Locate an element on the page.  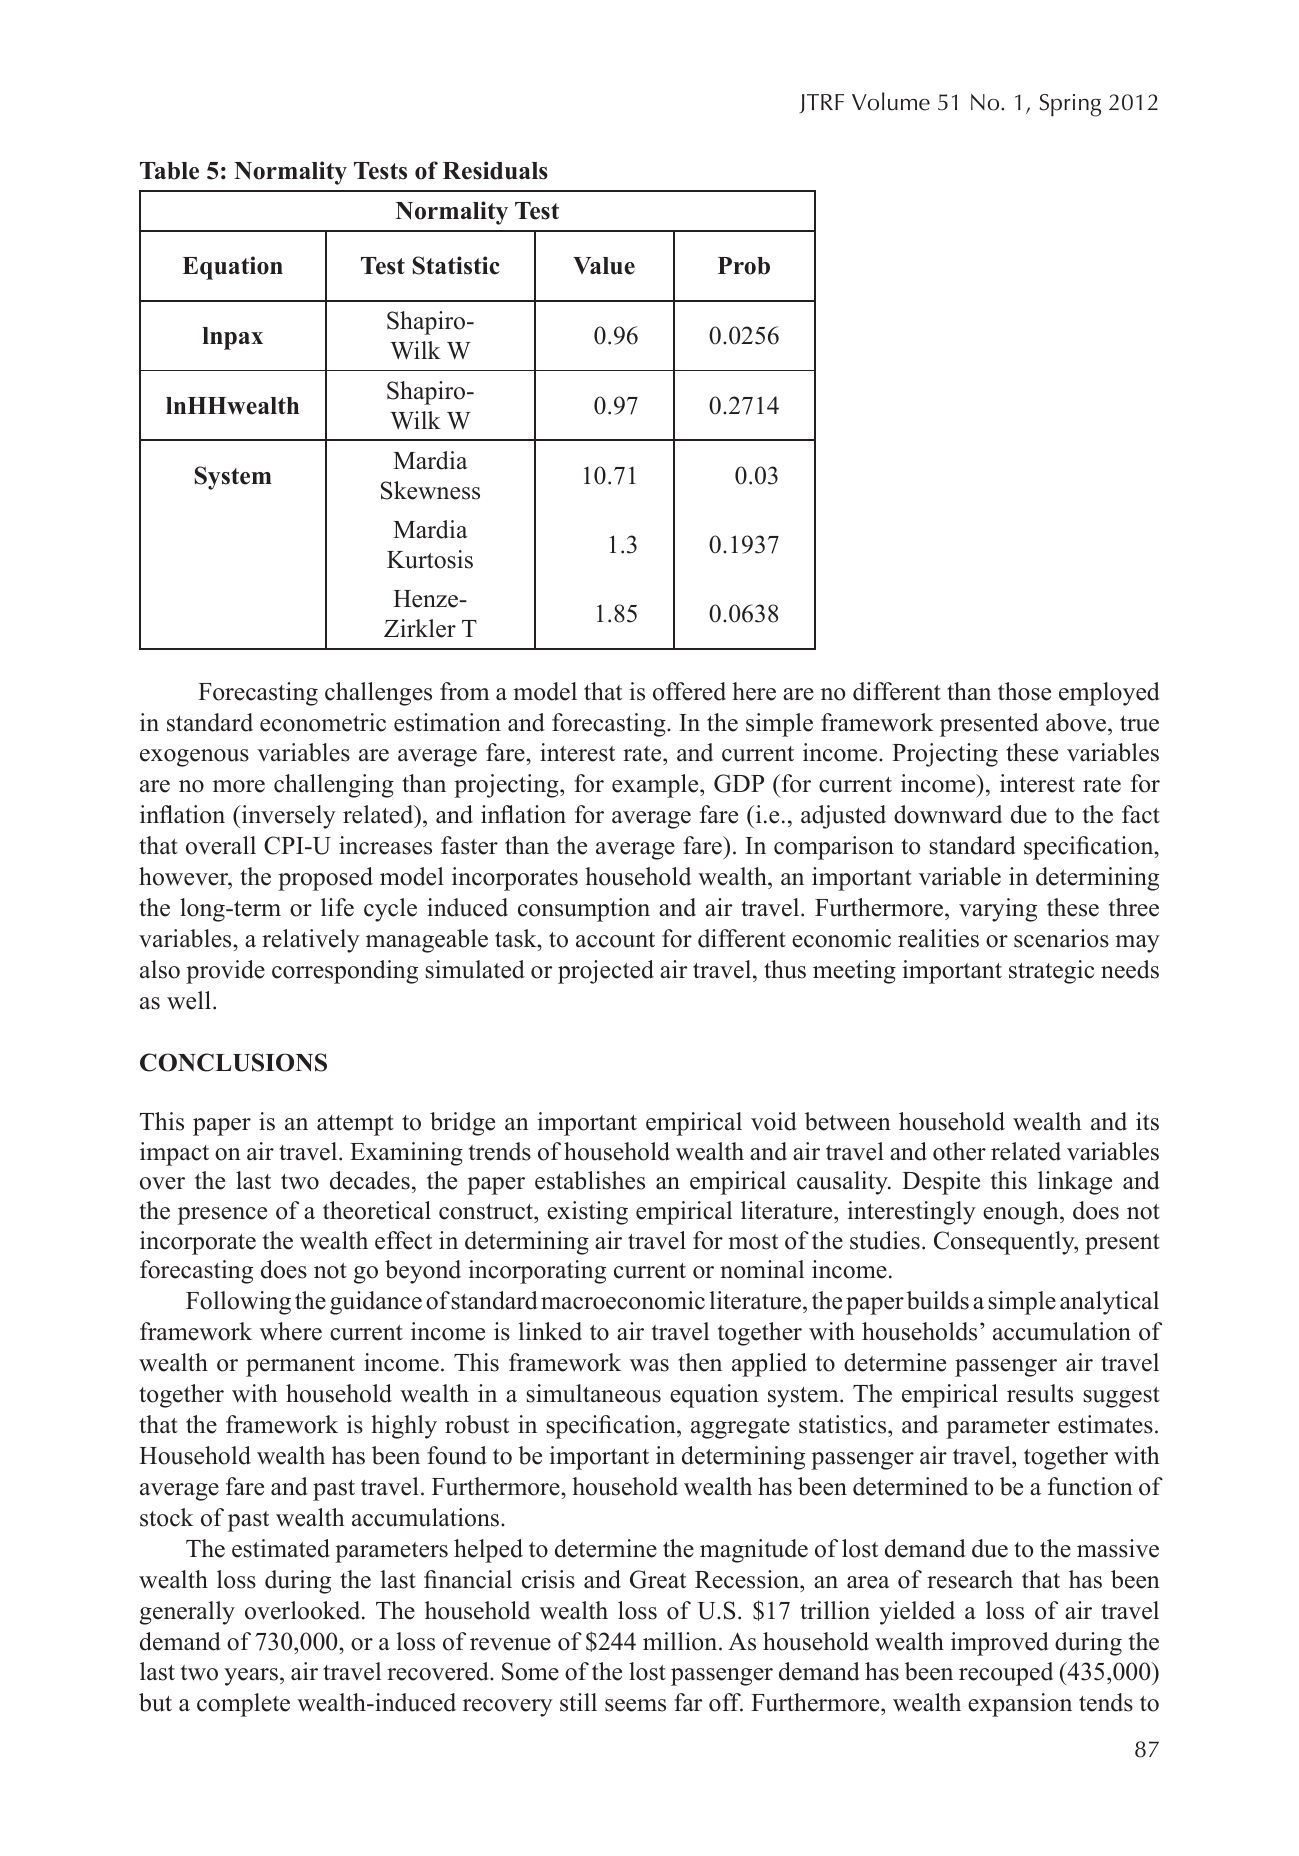
Table is located at coordinates (169, 171).
